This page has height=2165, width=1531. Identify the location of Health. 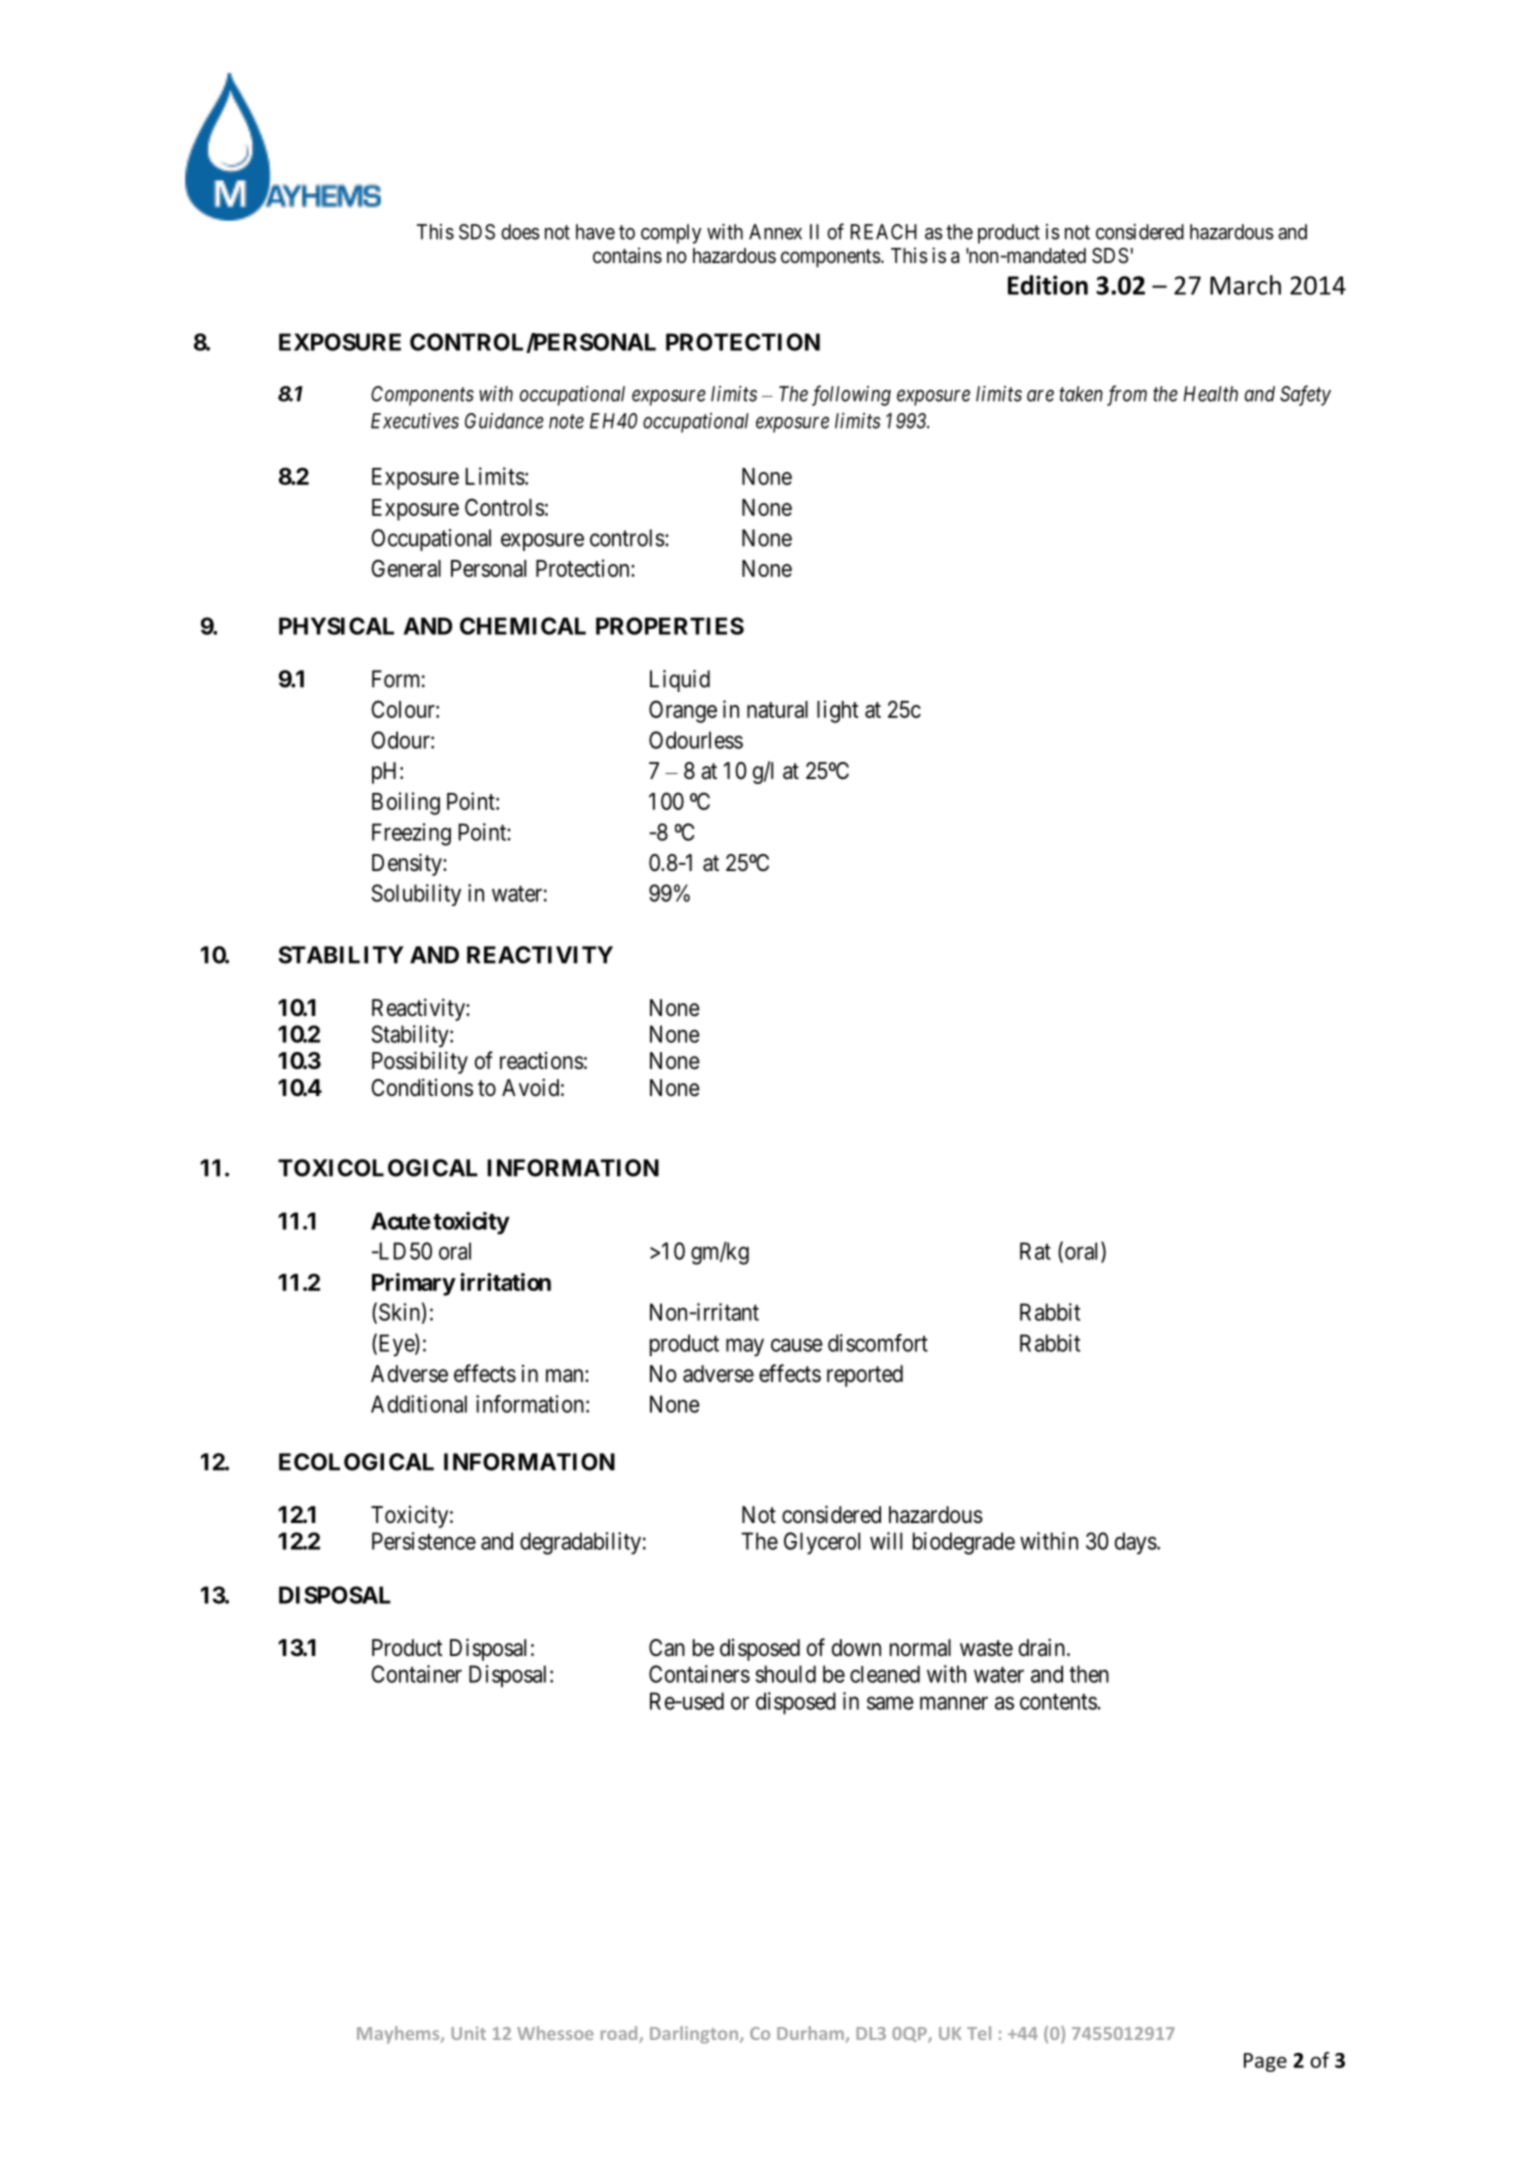
(1211, 394).
